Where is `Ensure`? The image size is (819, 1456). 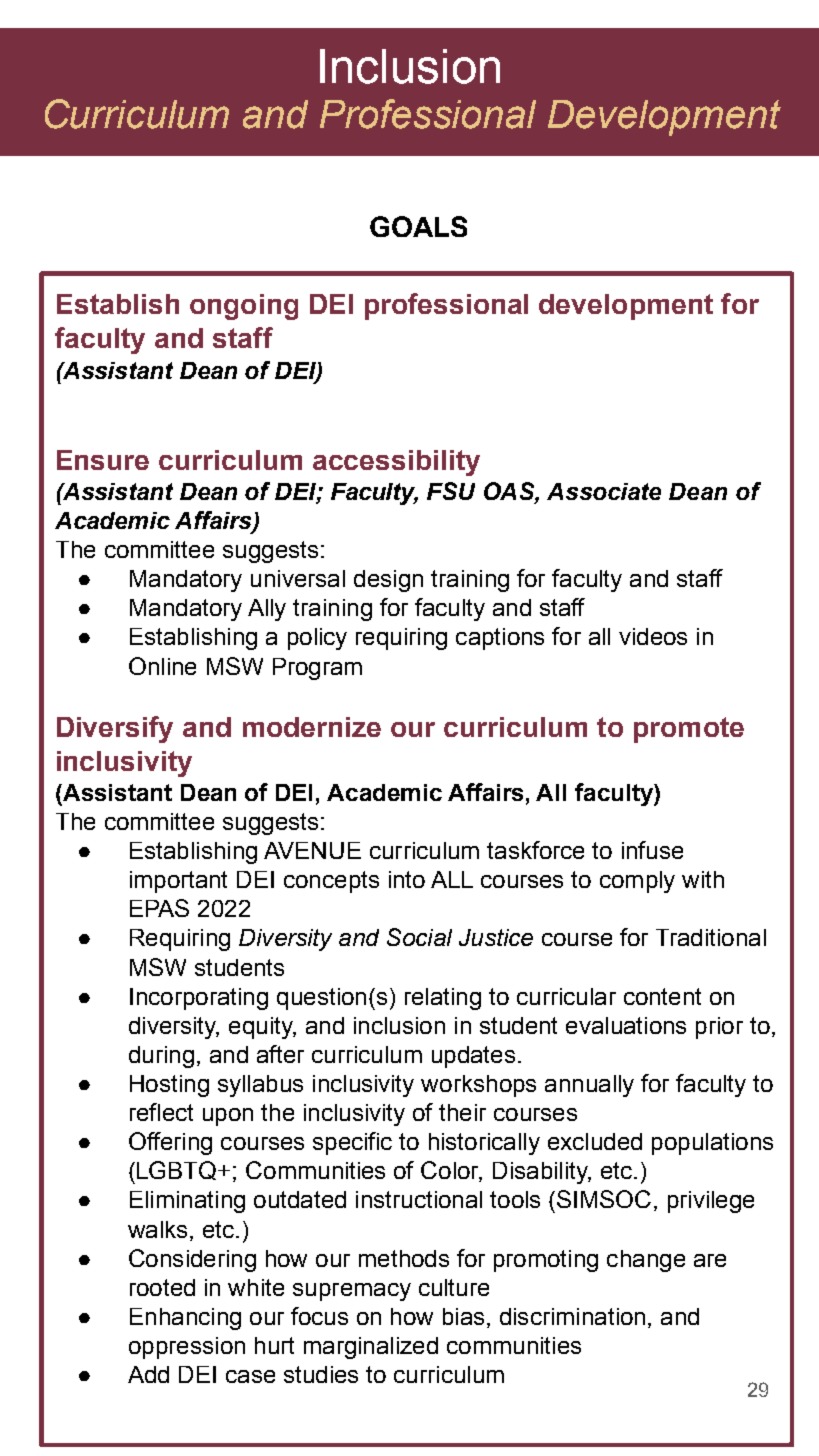
Ensure is located at coordinates (103, 460).
